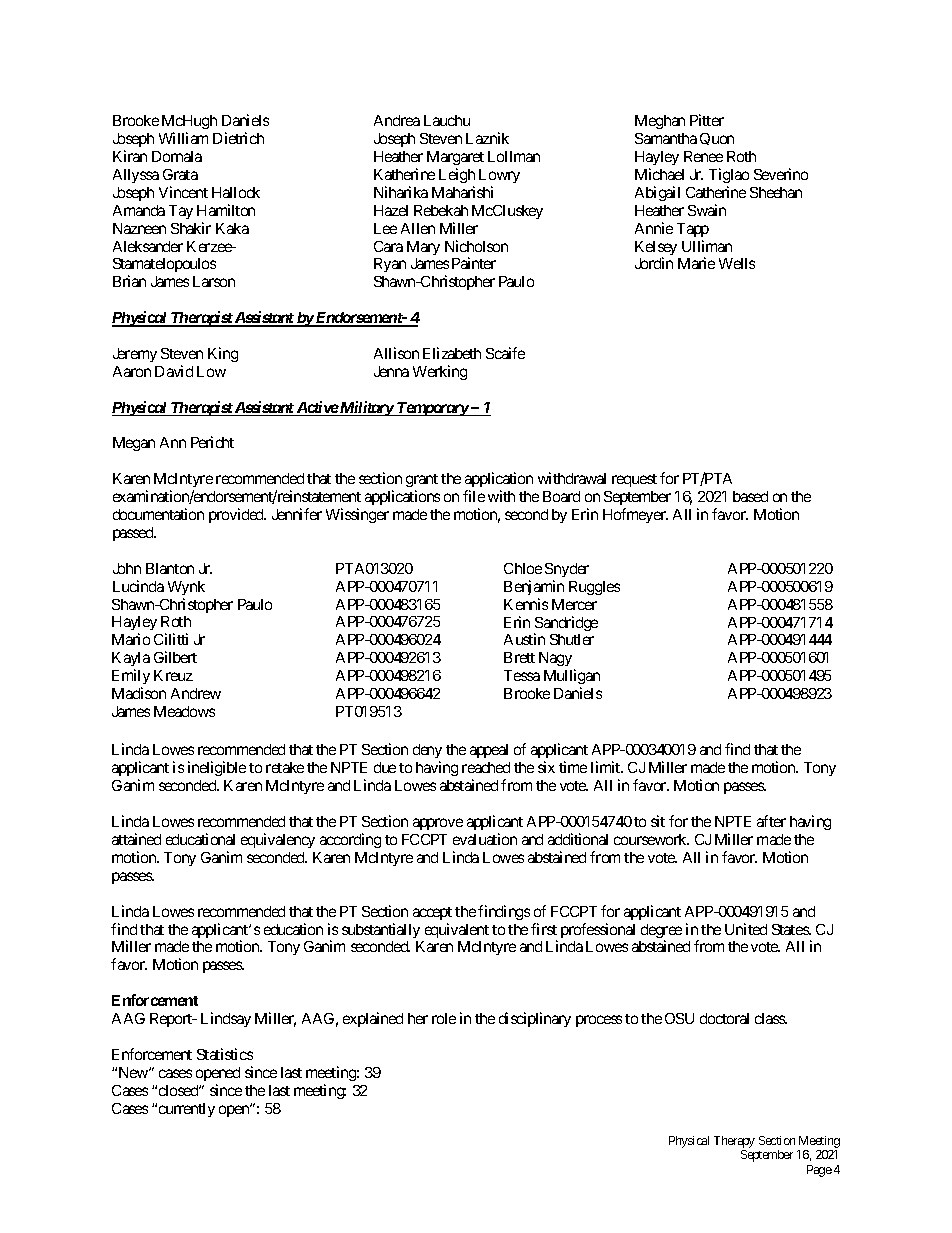 The image size is (952, 1233). I want to click on based, so click(750, 496).
